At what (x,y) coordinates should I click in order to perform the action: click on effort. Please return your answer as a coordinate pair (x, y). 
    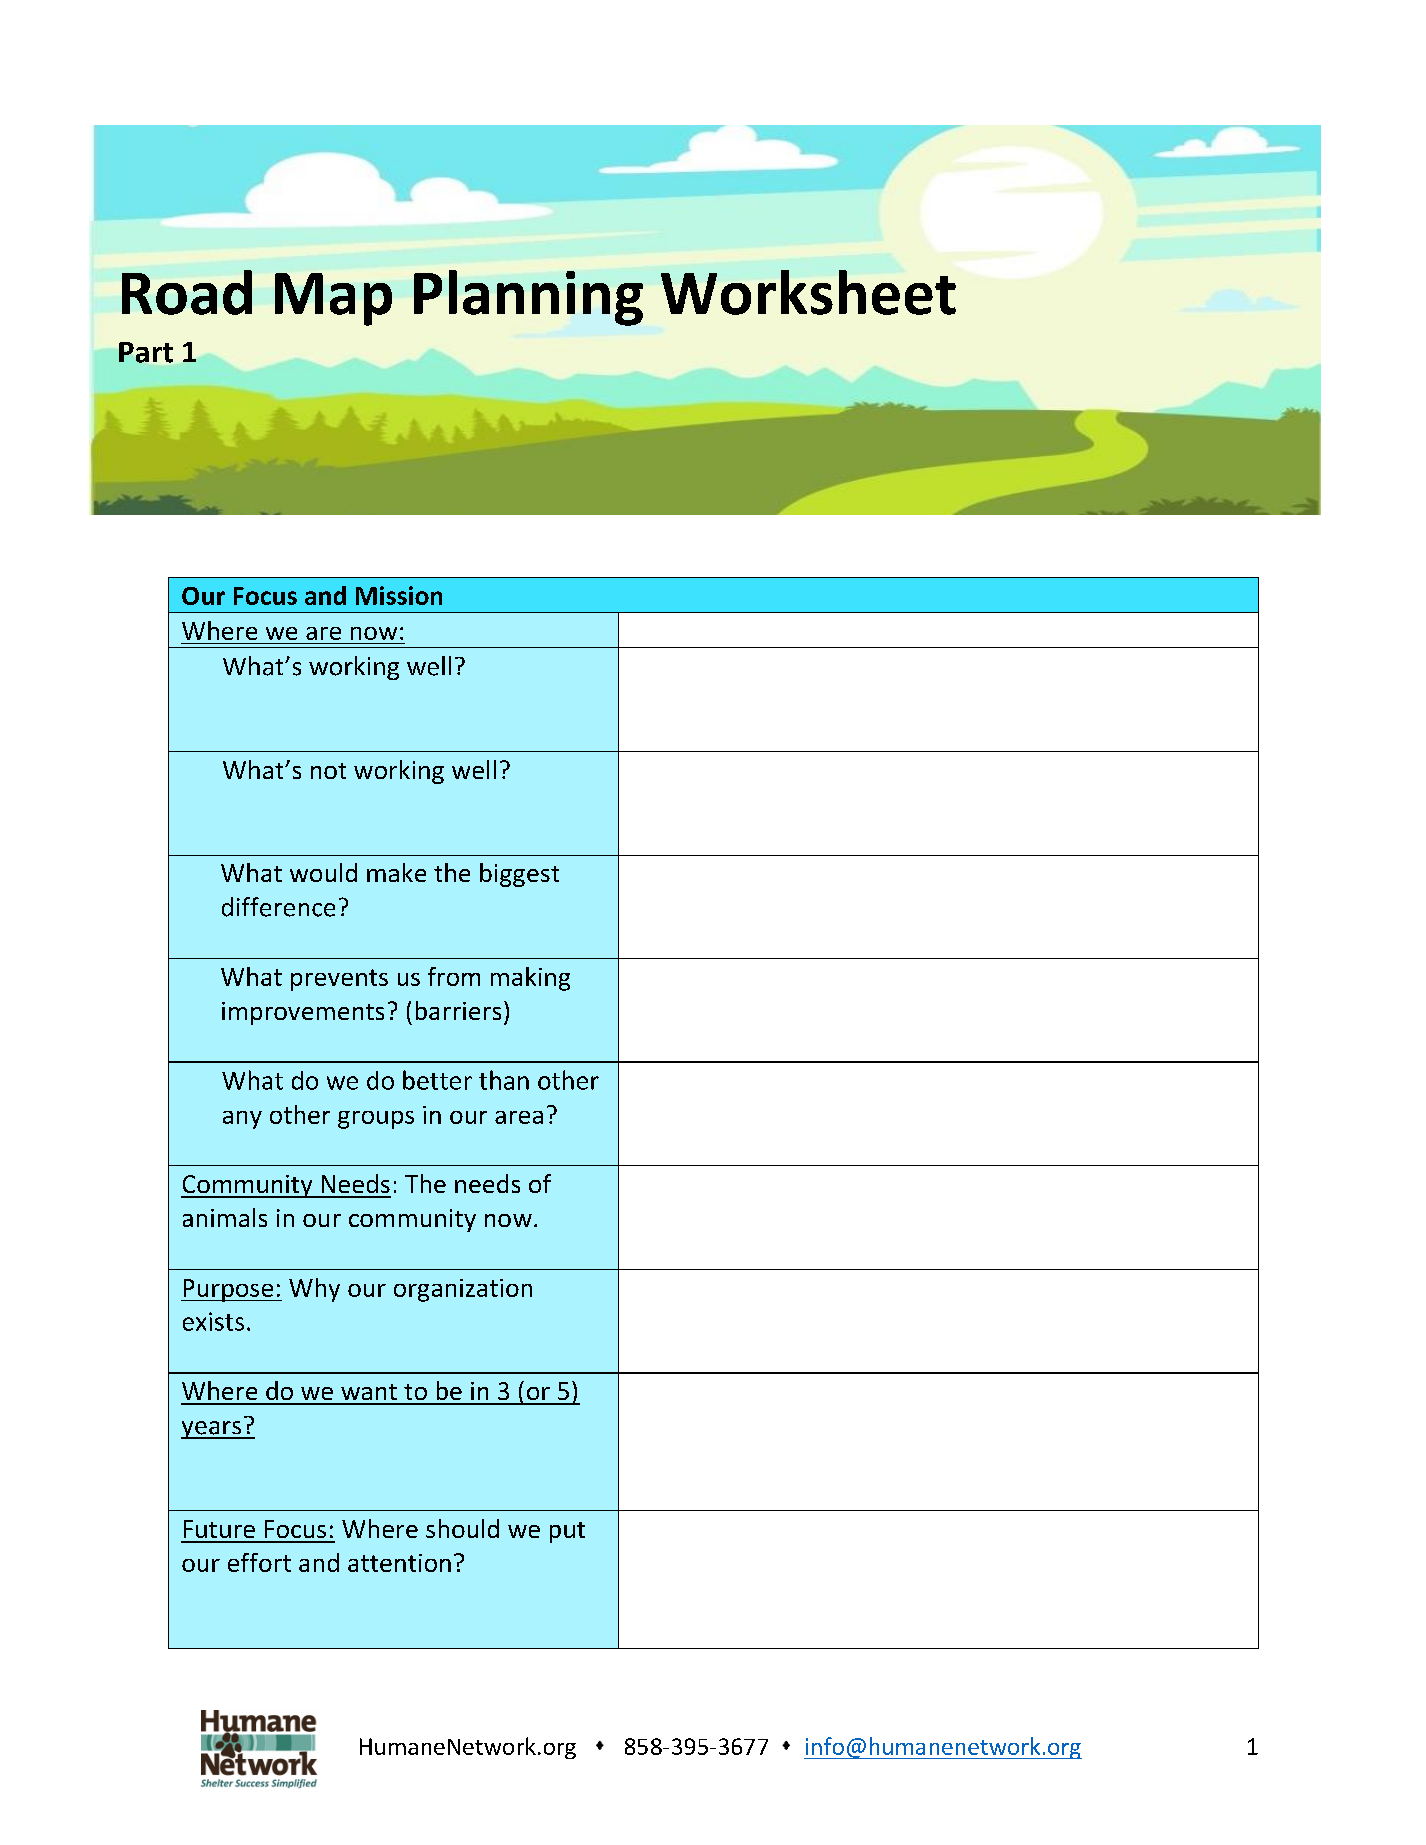
    Looking at the image, I should click on (259, 1562).
